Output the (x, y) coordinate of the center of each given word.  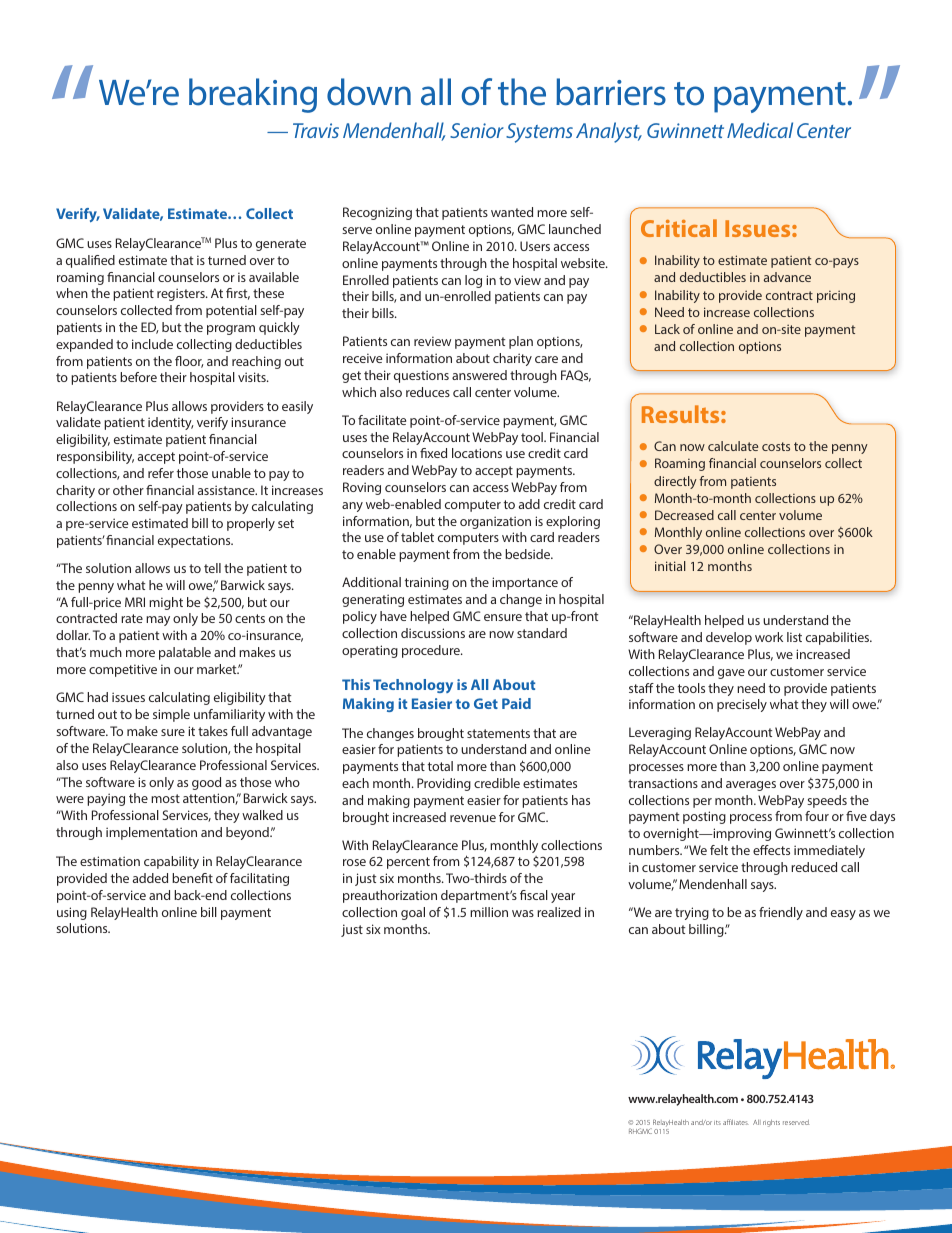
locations (477, 453)
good (206, 783)
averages (751, 786)
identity (171, 423)
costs (776, 446)
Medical (760, 130)
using (72, 913)
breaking (253, 95)
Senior (477, 130)
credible (497, 783)
